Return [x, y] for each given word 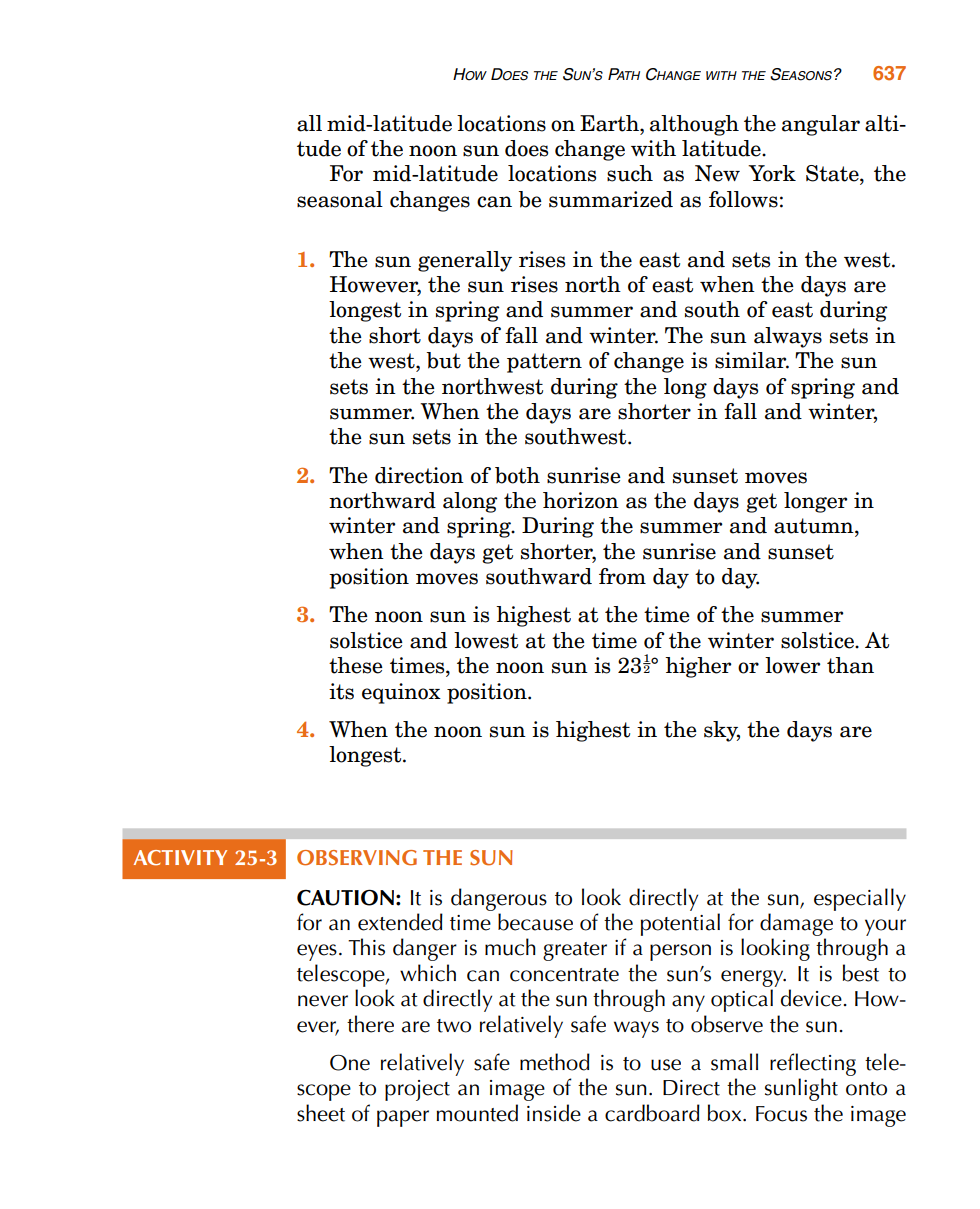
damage [796, 924]
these [356, 665]
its [341, 691]
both [517, 475]
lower [792, 665]
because [535, 922]
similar [752, 360]
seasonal [340, 199]
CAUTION [345, 897]
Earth [610, 123]
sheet [321, 1113]
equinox [401, 693]
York [772, 173]
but [444, 360]
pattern [544, 363]
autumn [815, 527]
